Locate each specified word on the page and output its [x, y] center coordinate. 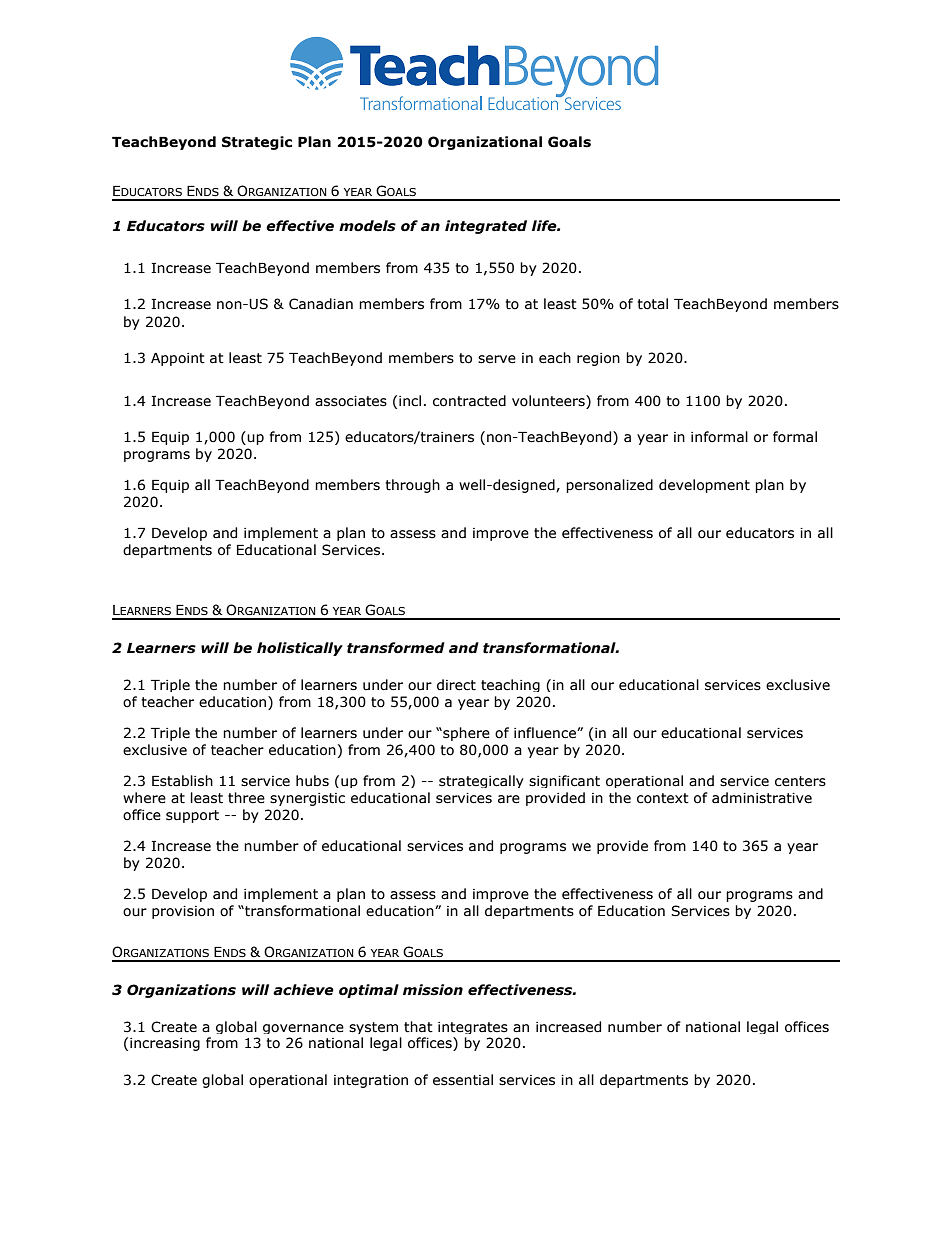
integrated [486, 227]
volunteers [549, 401]
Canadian [321, 304]
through [413, 486]
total [653, 304]
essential [463, 1080]
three [246, 798]
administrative [762, 798]
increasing [165, 1044]
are [509, 799]
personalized [609, 486]
